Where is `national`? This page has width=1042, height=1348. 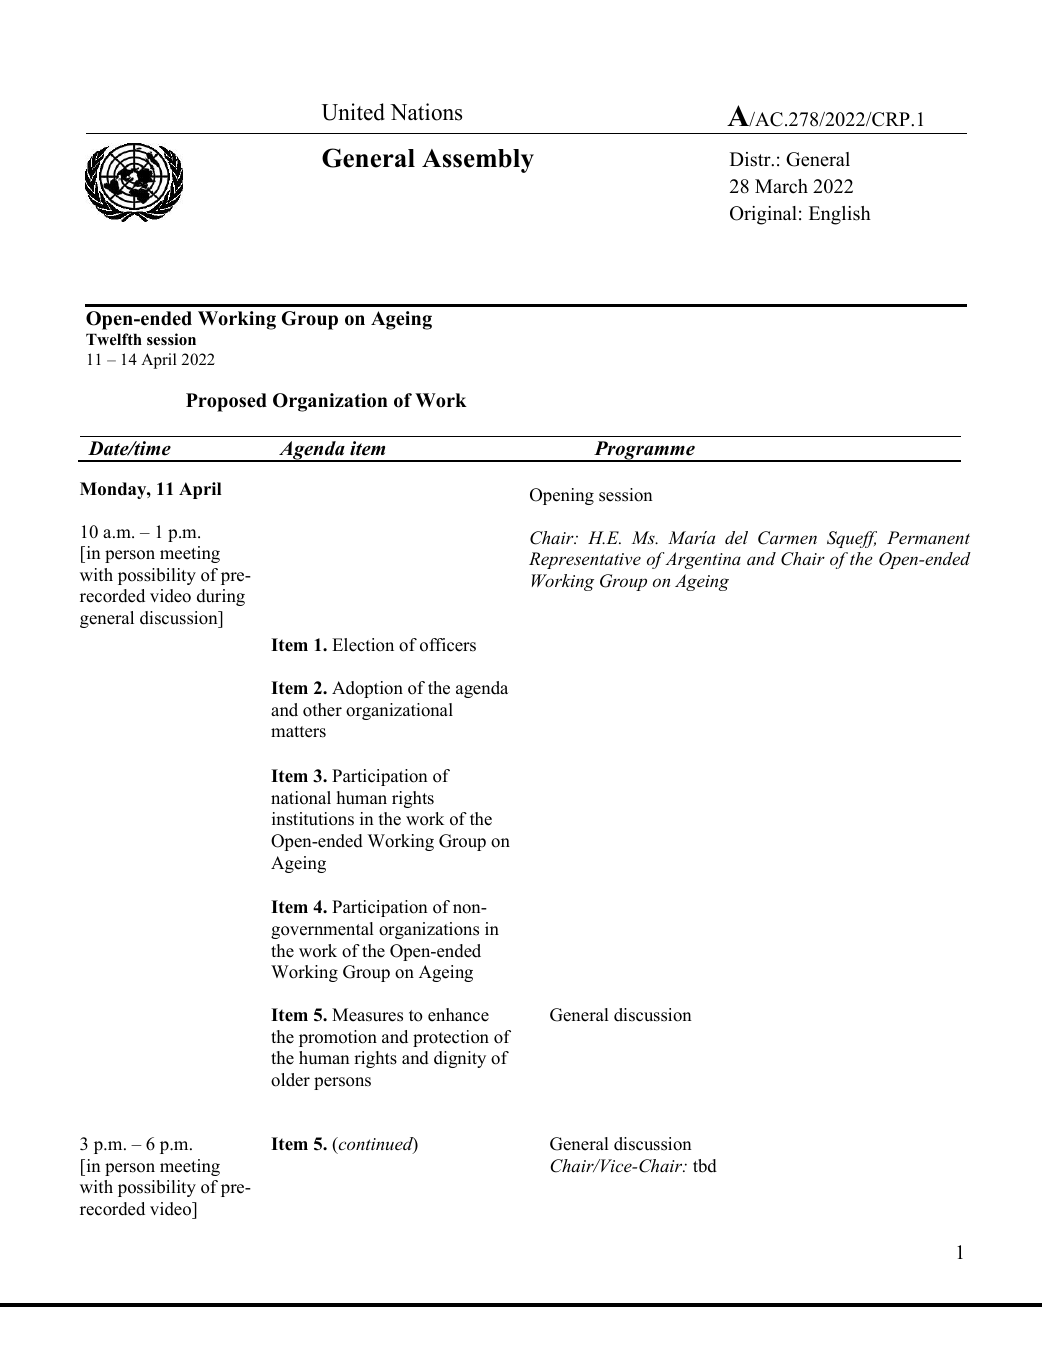 national is located at coordinates (301, 798).
